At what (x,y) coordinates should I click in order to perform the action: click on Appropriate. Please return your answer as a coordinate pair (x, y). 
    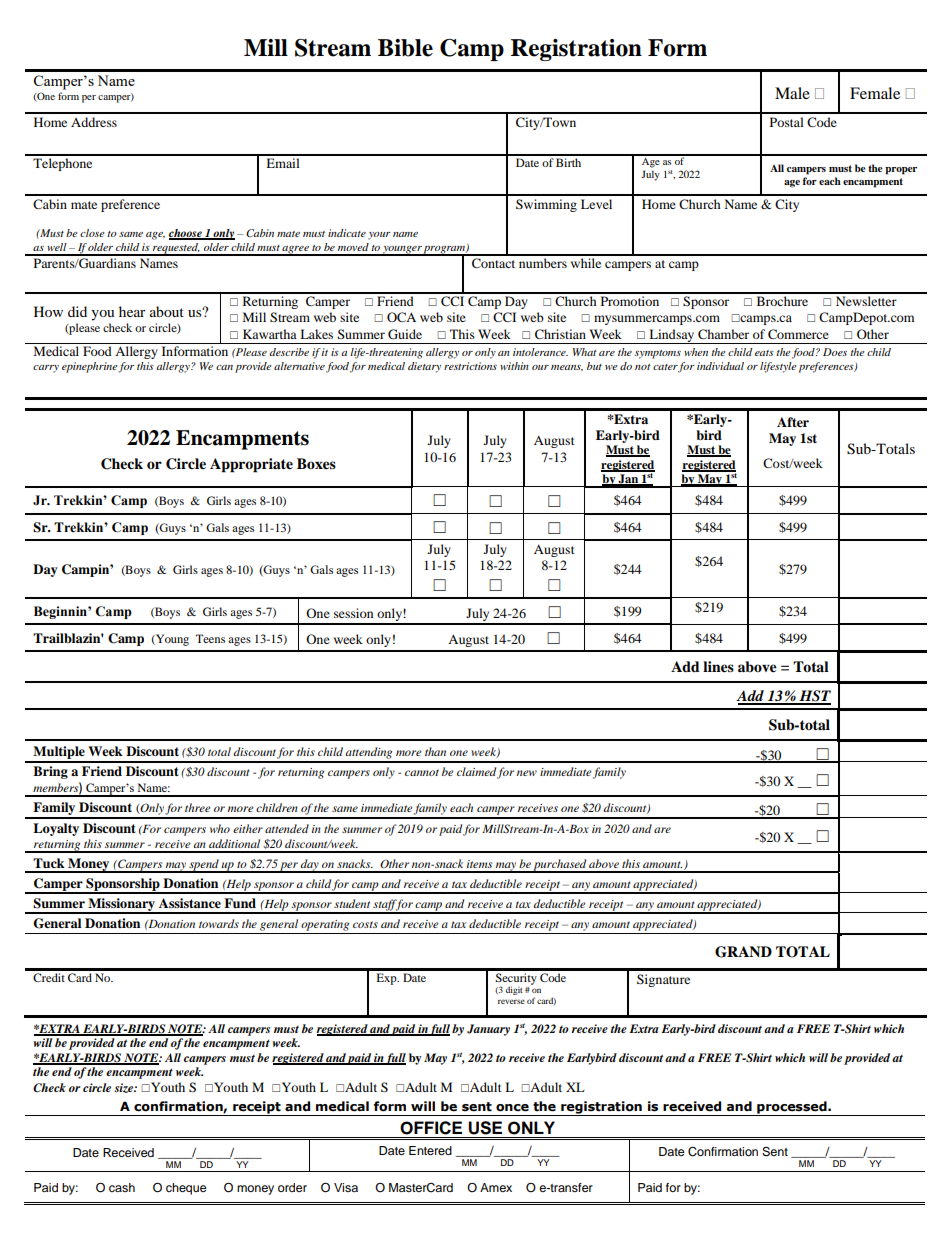
    Looking at the image, I should click on (251, 465).
